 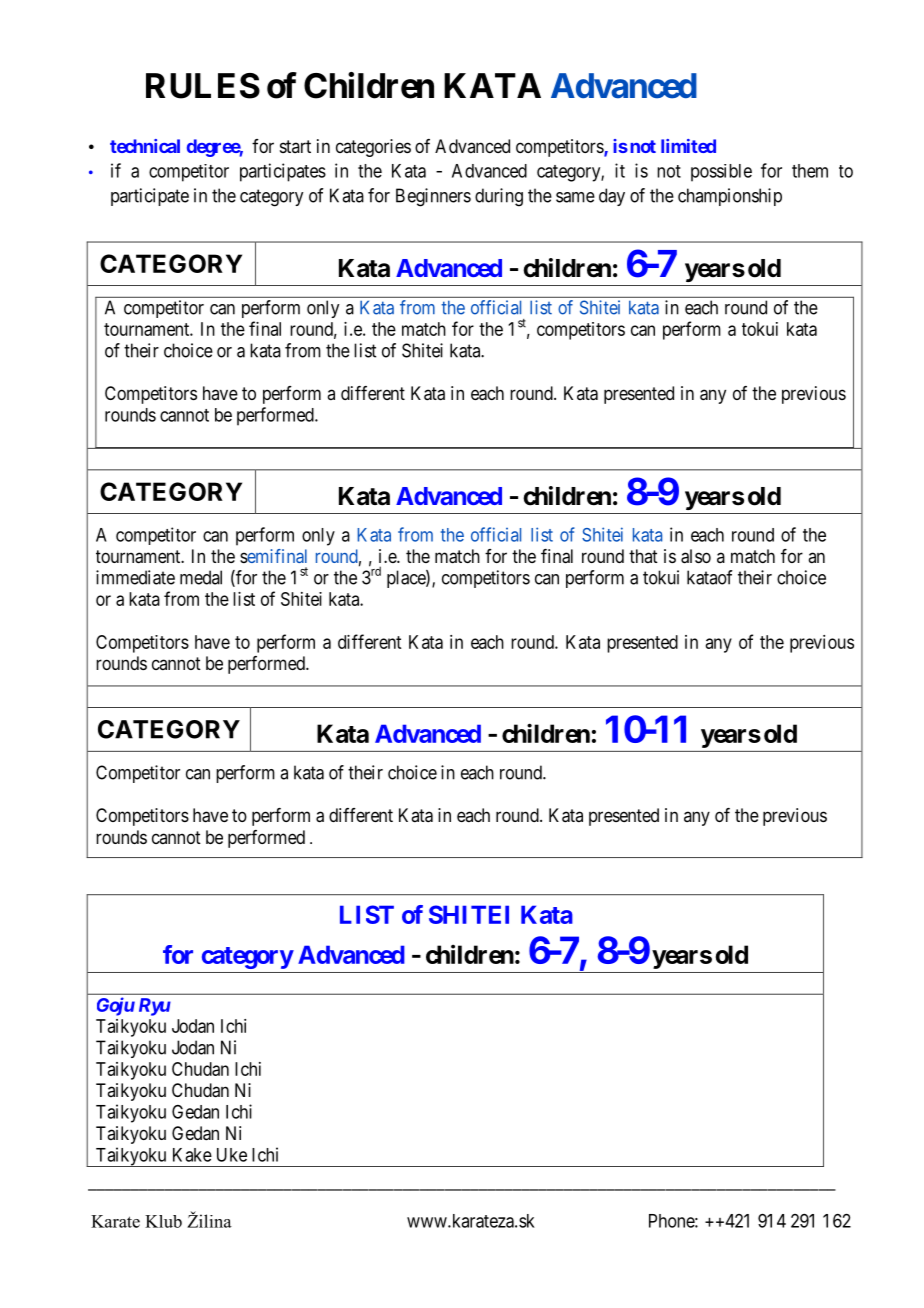 What do you see at coordinates (192, 1155) in the screenshot?
I see `Kake` at bounding box center [192, 1155].
